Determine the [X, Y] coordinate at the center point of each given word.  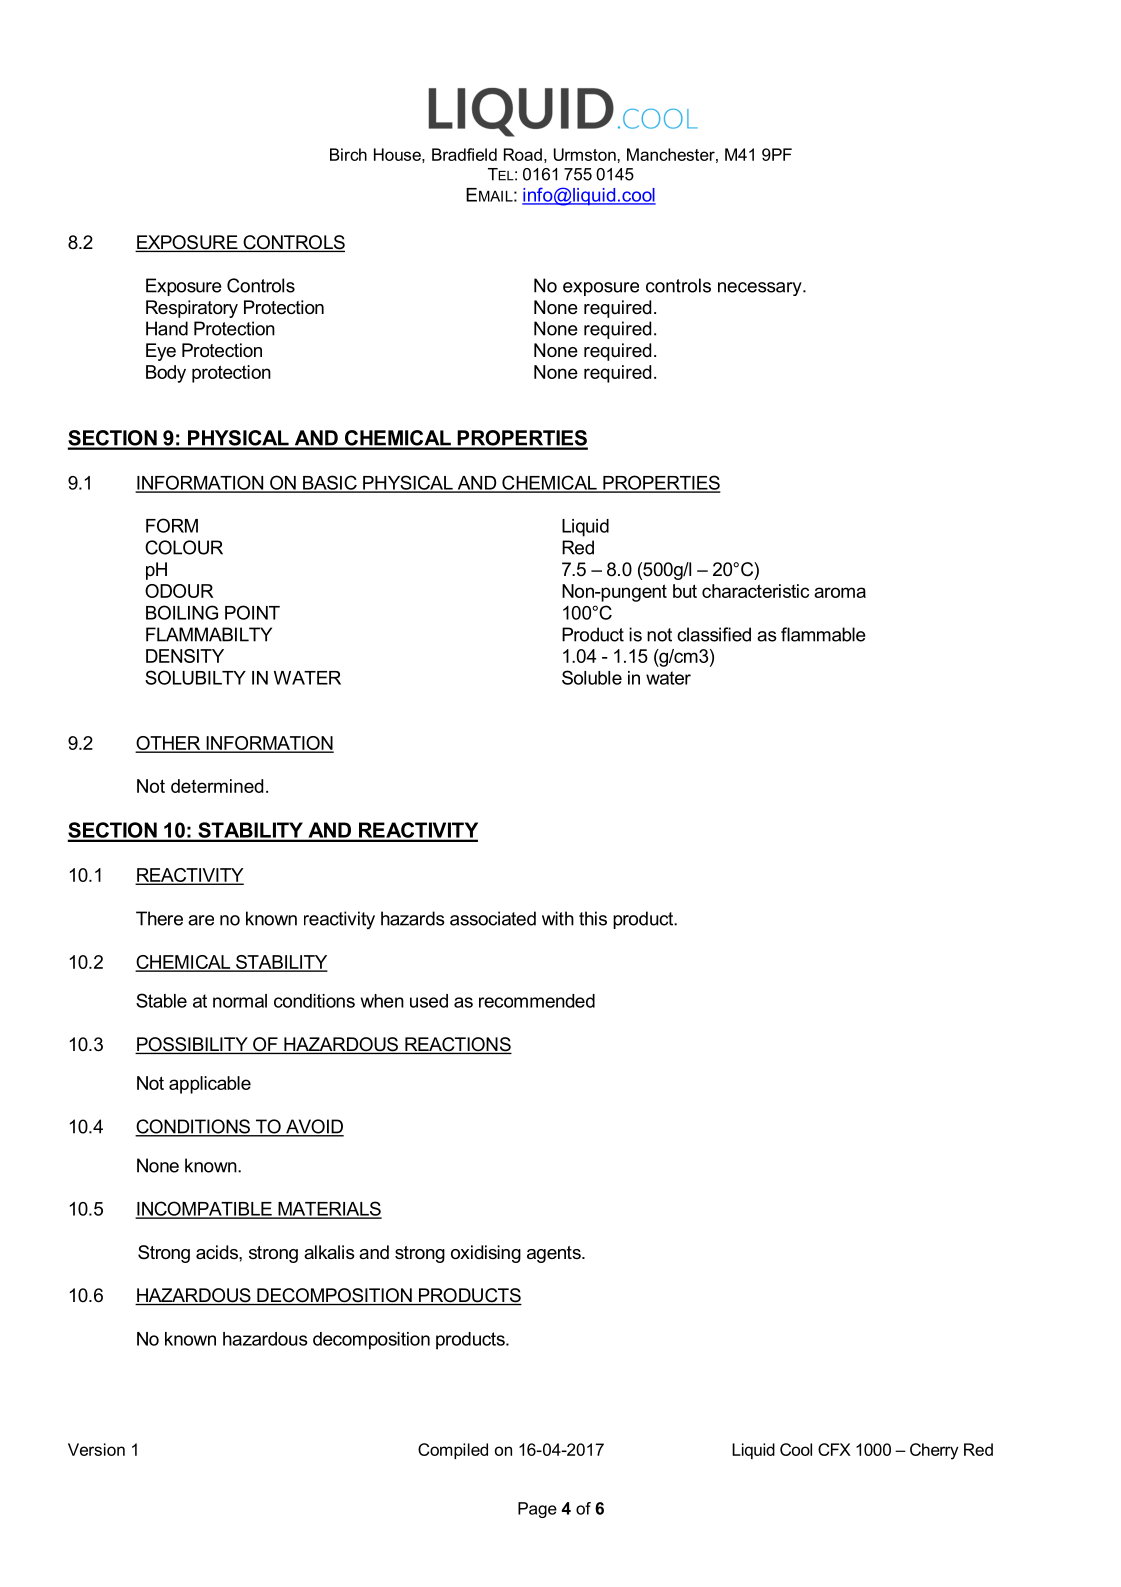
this [593, 918]
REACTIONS [457, 1045]
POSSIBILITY [192, 1045]
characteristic [755, 591]
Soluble [592, 677]
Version [96, 1449]
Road [523, 154]
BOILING [182, 612]
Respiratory [192, 309]
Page [537, 1510]
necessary [761, 289]
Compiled [453, 1451]
